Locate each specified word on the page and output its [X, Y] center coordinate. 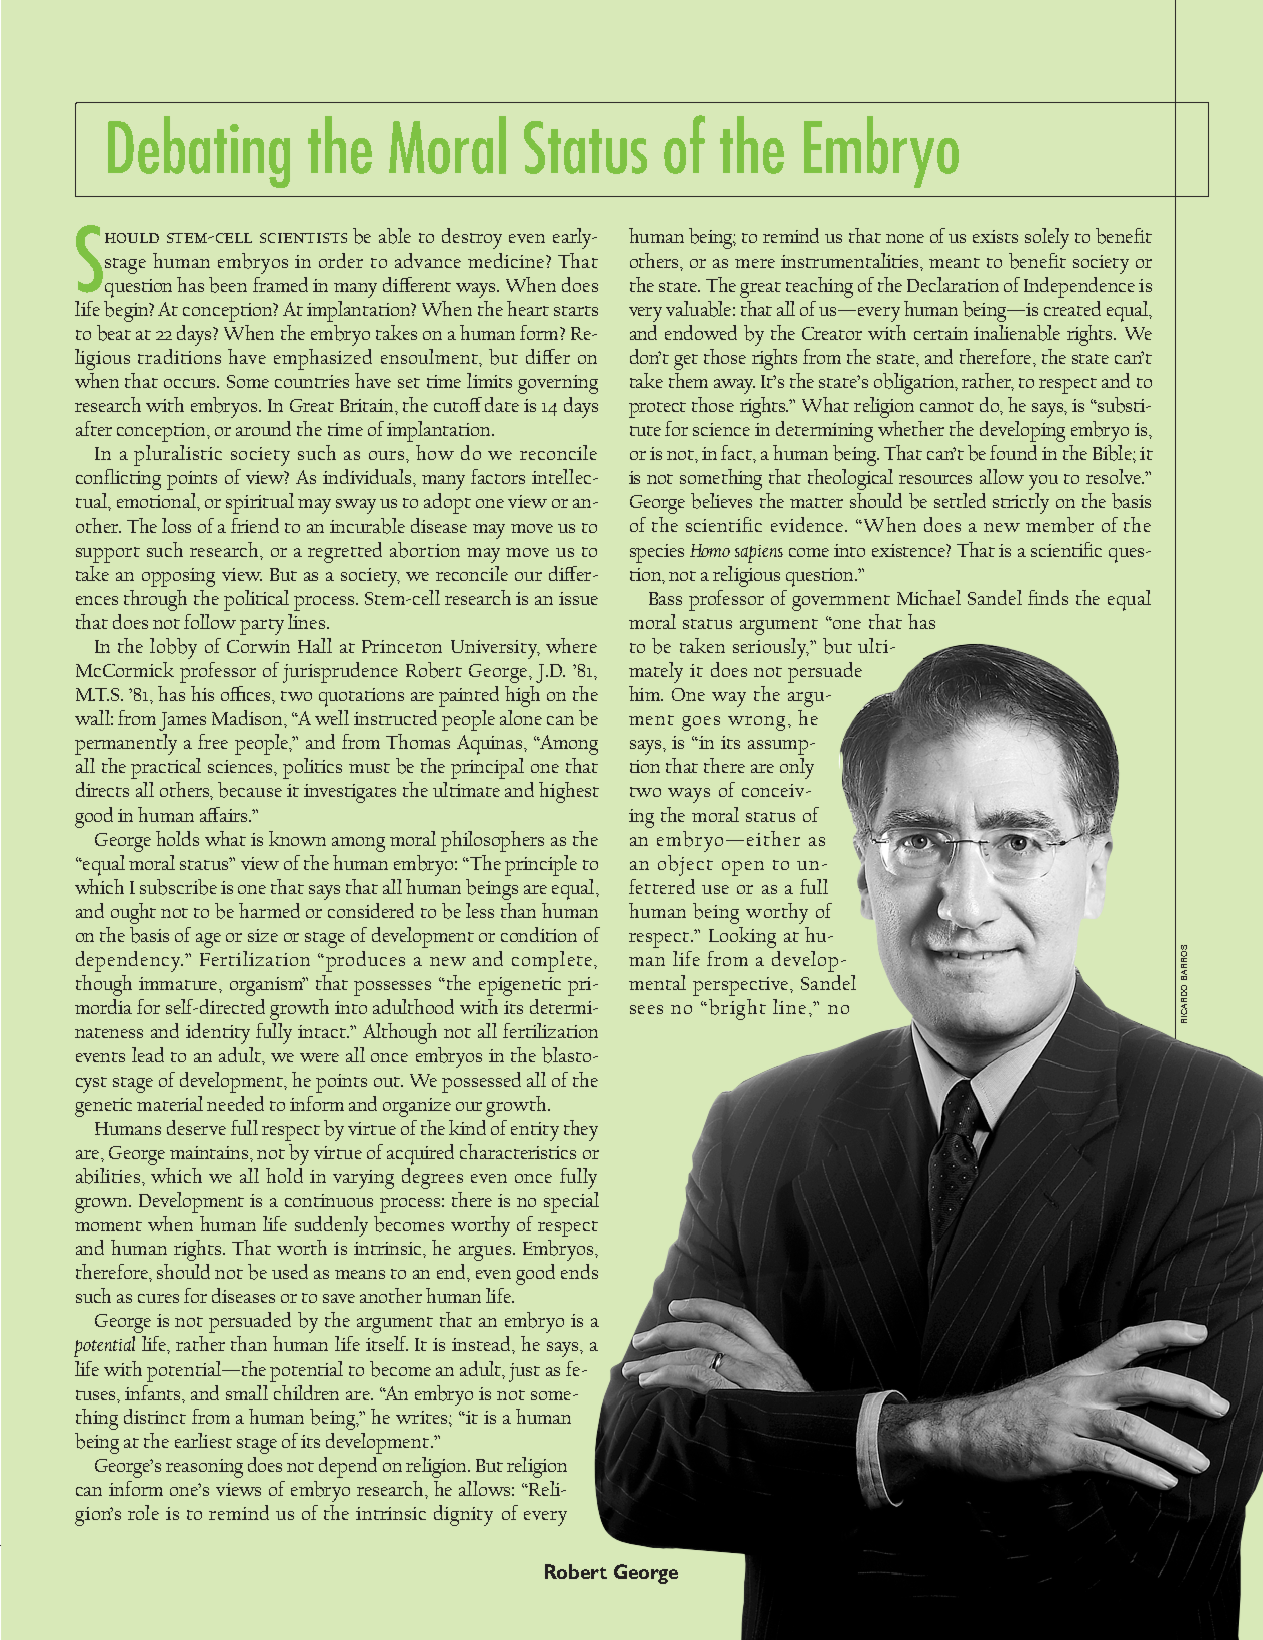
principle [541, 865]
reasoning [204, 1468]
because [250, 790]
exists [995, 236]
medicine [507, 260]
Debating [199, 152]
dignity [463, 1515]
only [797, 768]
